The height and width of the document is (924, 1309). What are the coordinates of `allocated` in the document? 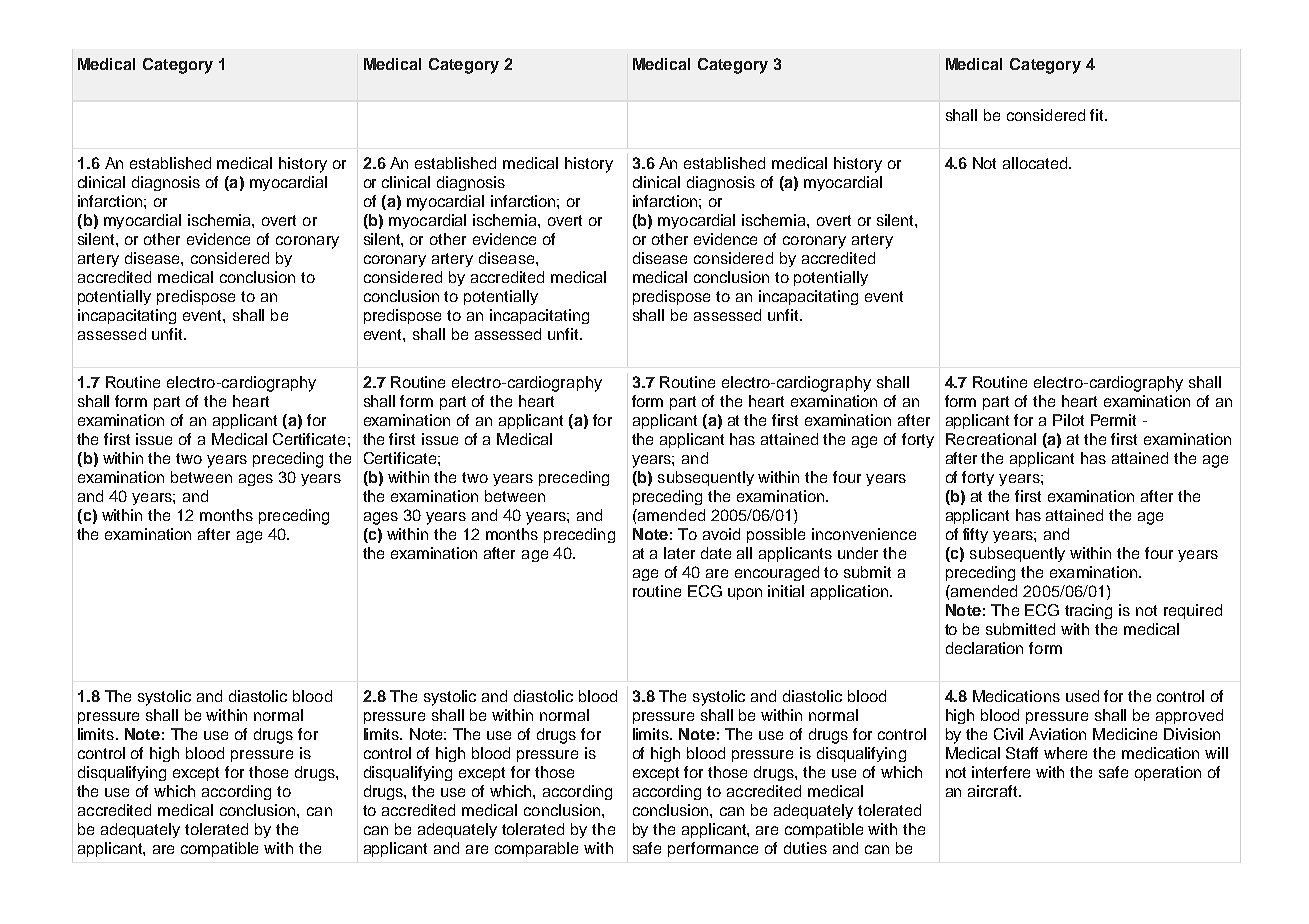 It's located at (1036, 163).
